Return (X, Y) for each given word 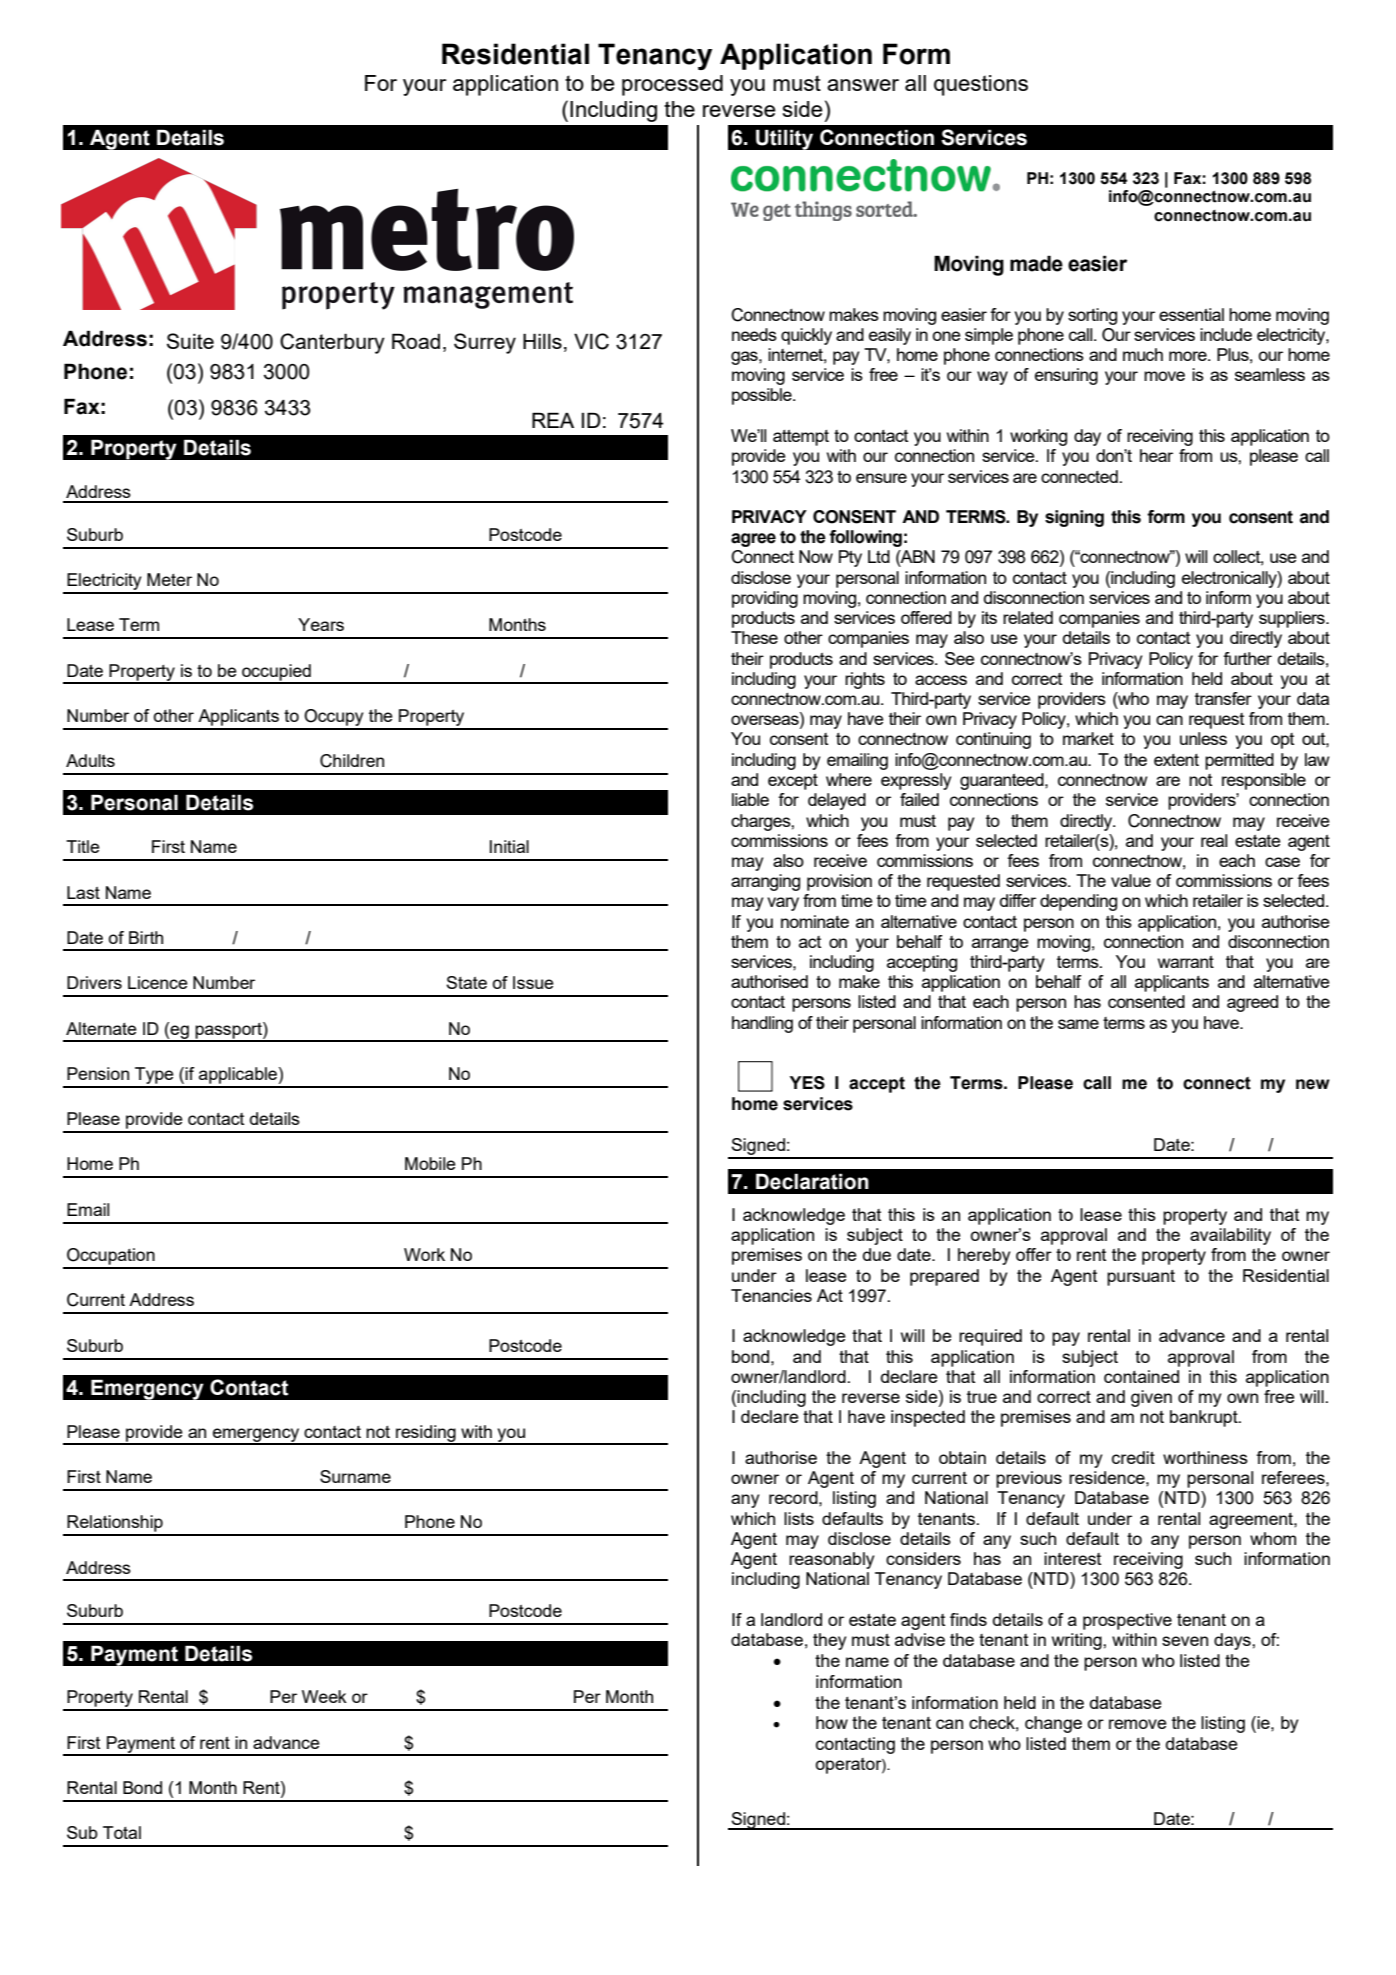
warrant (1186, 962)
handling (762, 1024)
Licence (158, 982)
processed (672, 85)
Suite (190, 341)
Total (122, 1832)
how (832, 1722)
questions (981, 85)
